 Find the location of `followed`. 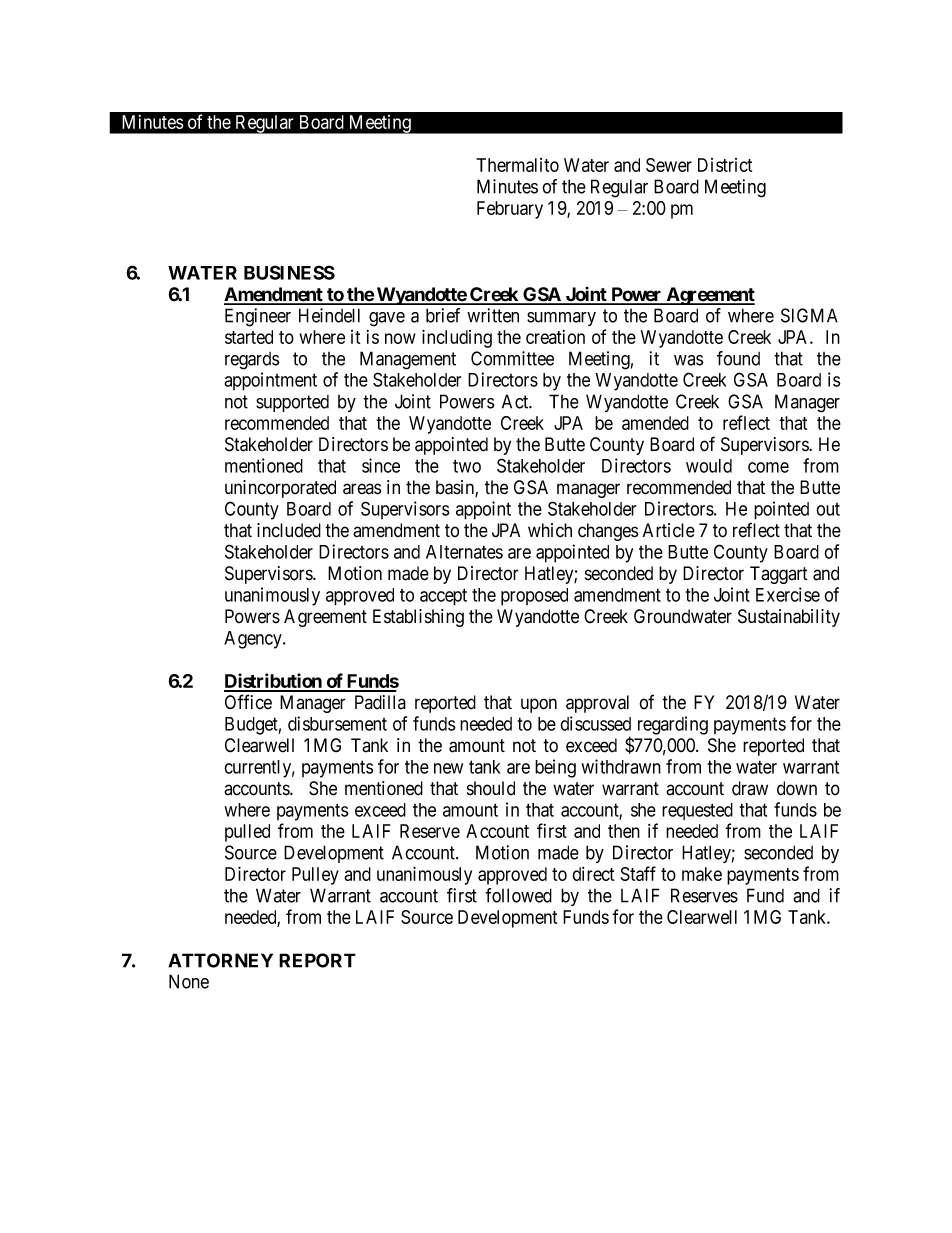

followed is located at coordinates (518, 895).
